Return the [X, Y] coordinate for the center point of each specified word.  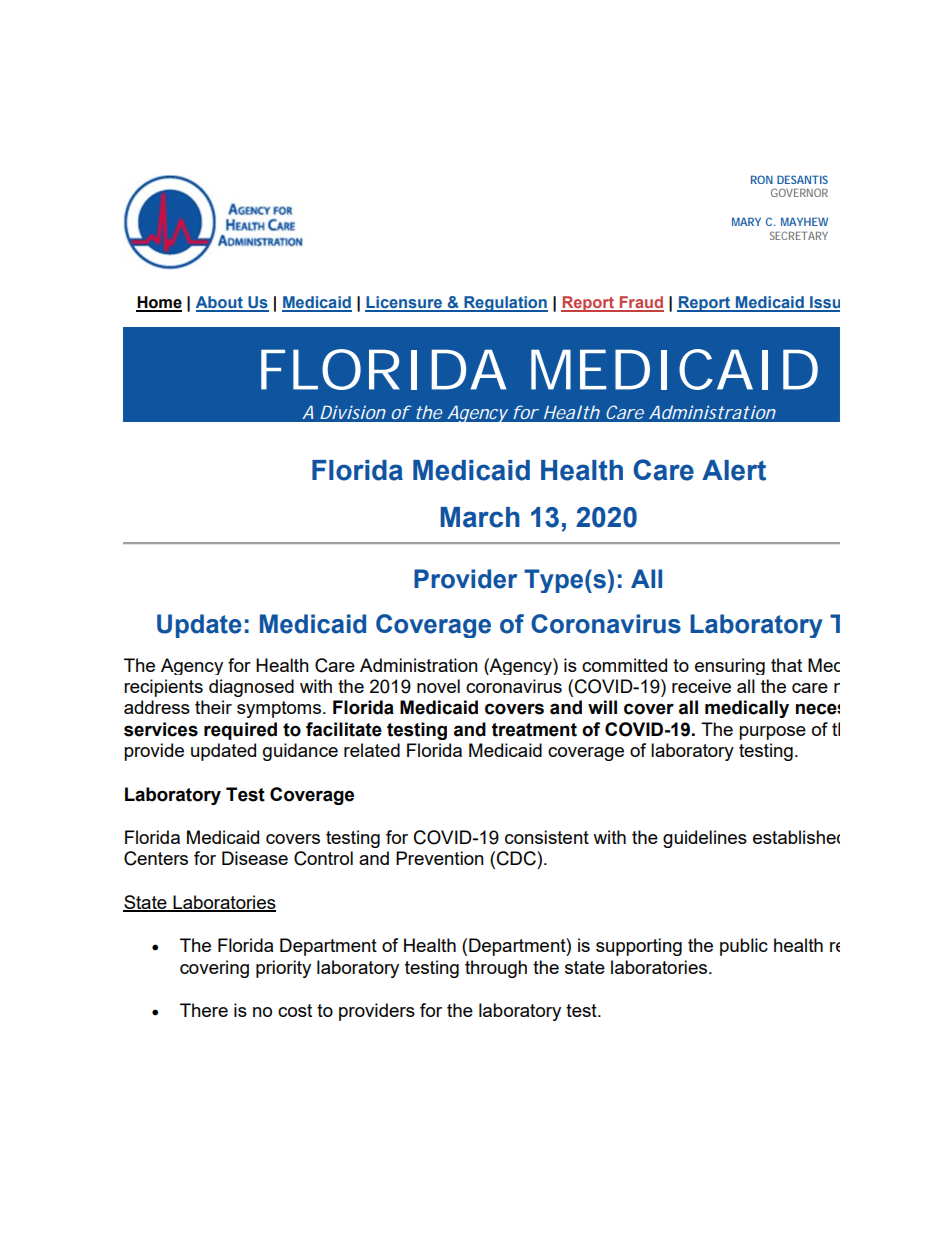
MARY [746, 221]
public [744, 947]
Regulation [505, 304]
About [220, 303]
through [496, 969]
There [204, 1010]
